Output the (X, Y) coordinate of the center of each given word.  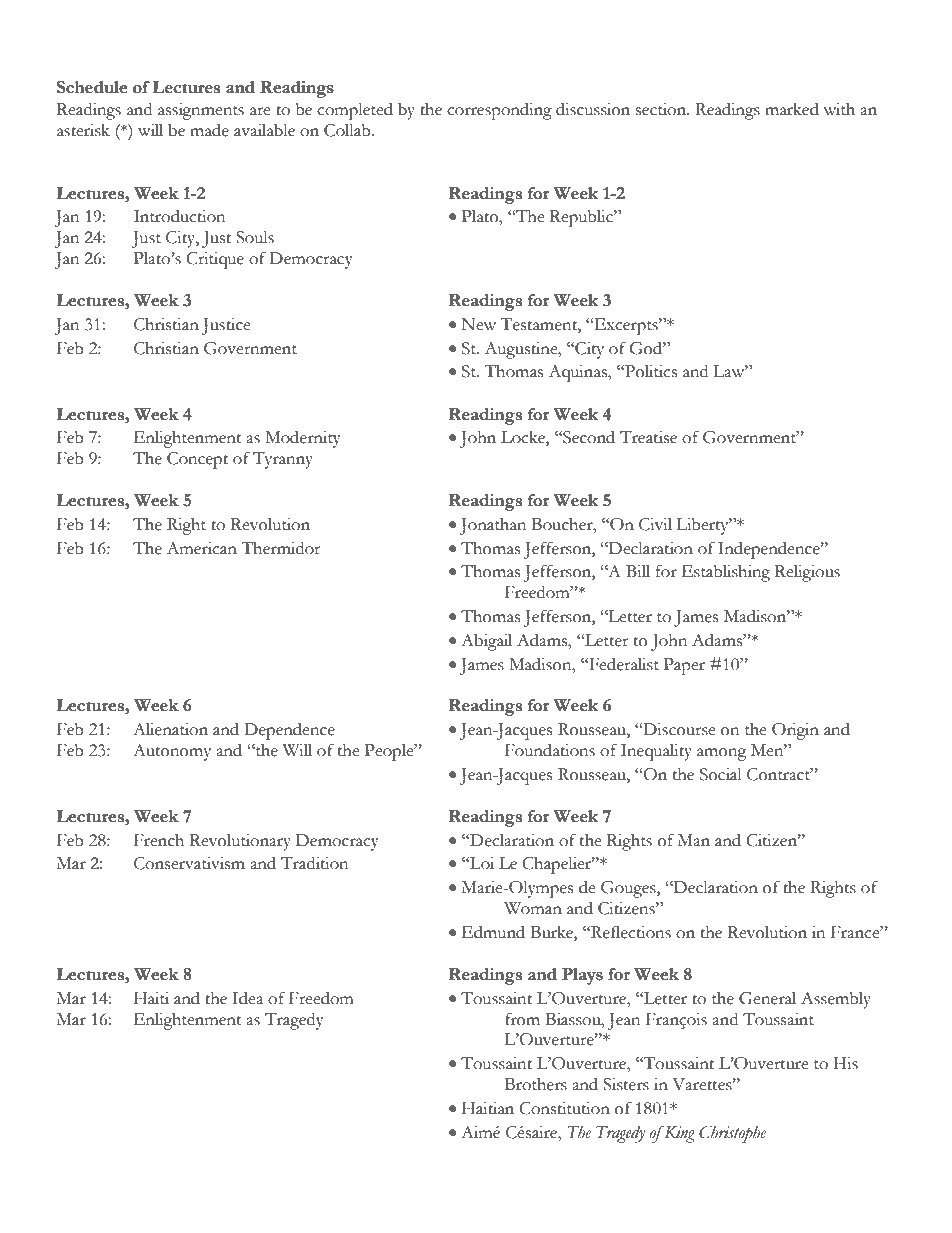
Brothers (536, 1084)
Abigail (486, 642)
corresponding (499, 111)
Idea (248, 998)
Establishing (726, 573)
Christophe (732, 1134)
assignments (201, 111)
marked (792, 109)
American (202, 548)
